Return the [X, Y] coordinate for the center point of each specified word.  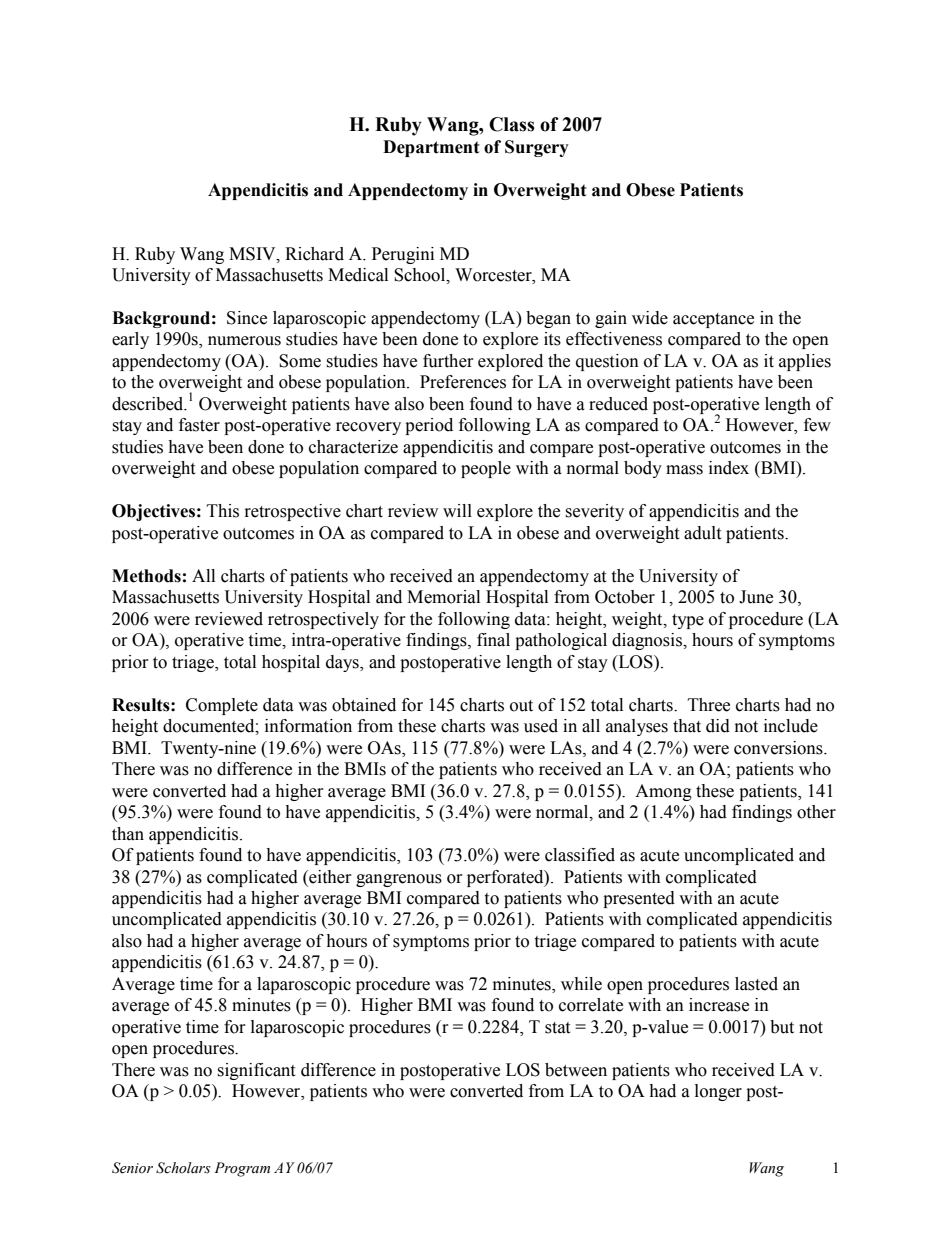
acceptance [713, 320]
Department [431, 148]
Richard [314, 254]
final [493, 640]
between [576, 1070]
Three [709, 705]
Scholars [183, 1168]
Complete [222, 706]
